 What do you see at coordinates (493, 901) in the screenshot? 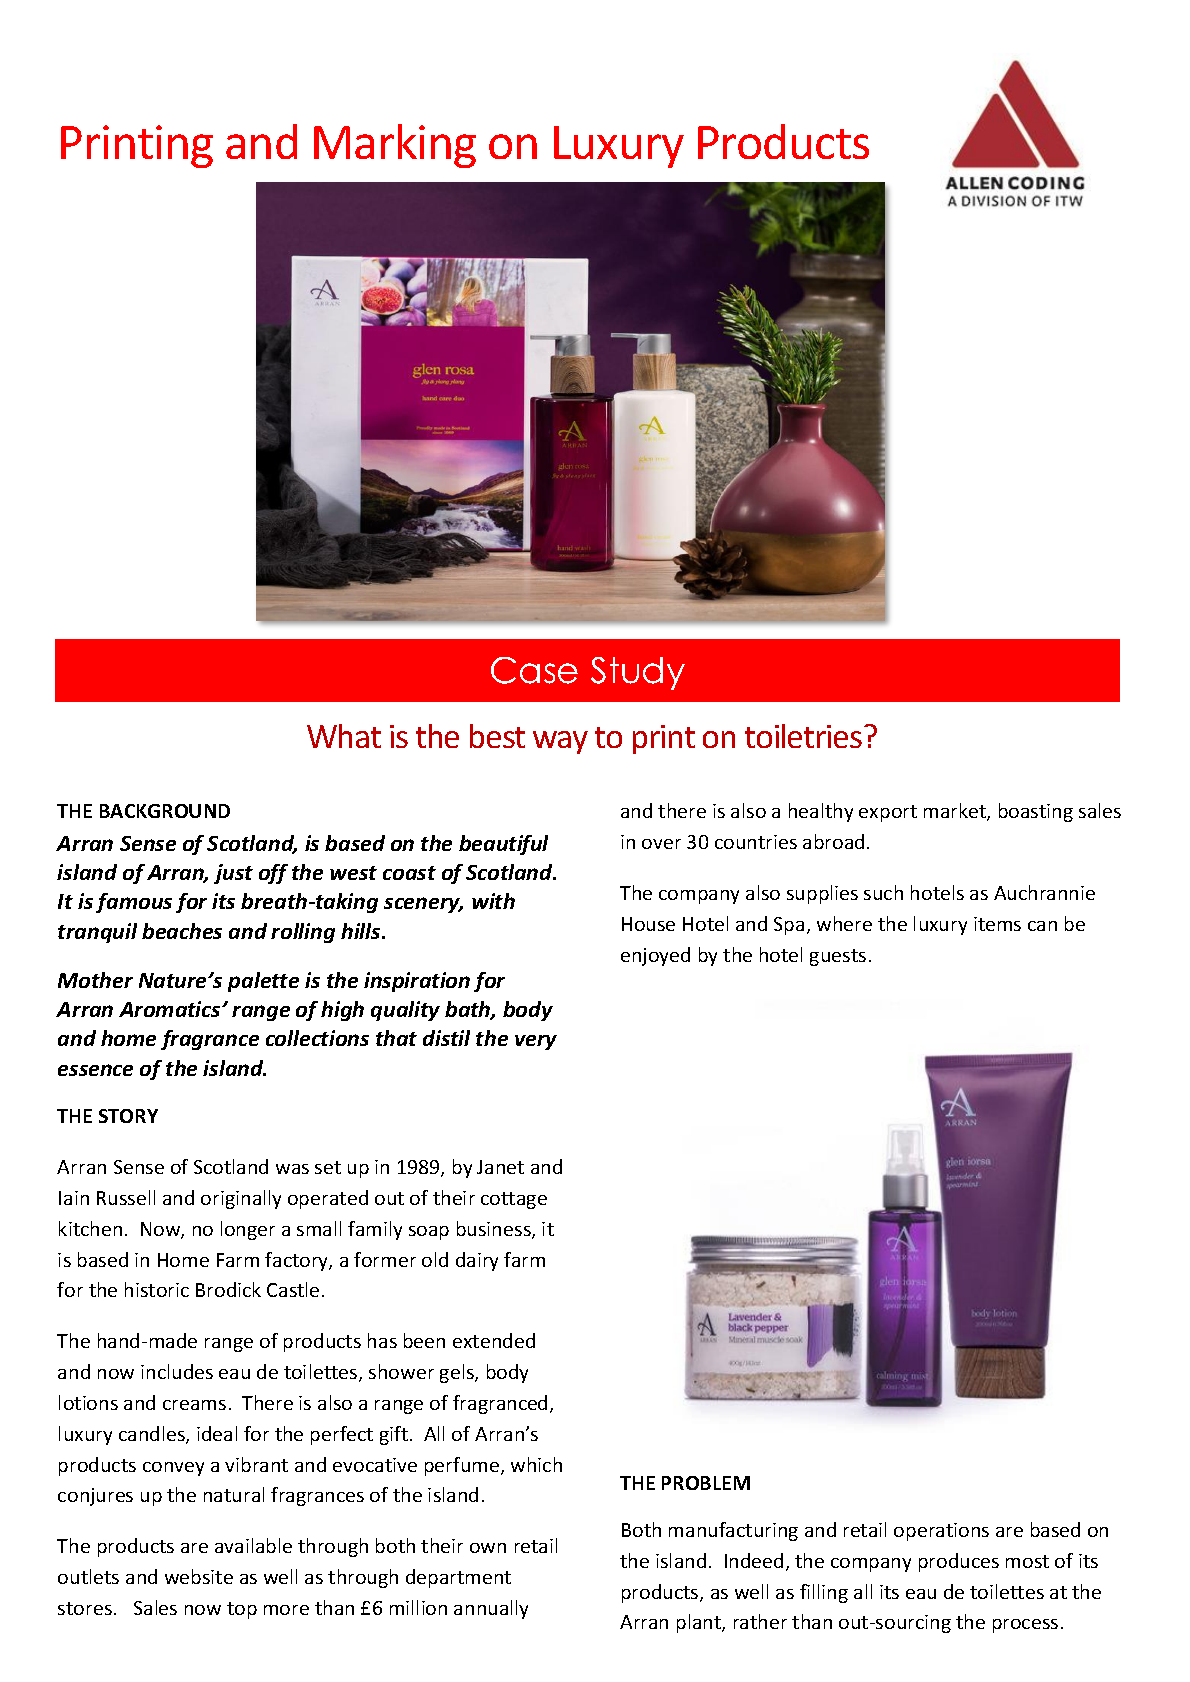
I see `with` at bounding box center [493, 901].
